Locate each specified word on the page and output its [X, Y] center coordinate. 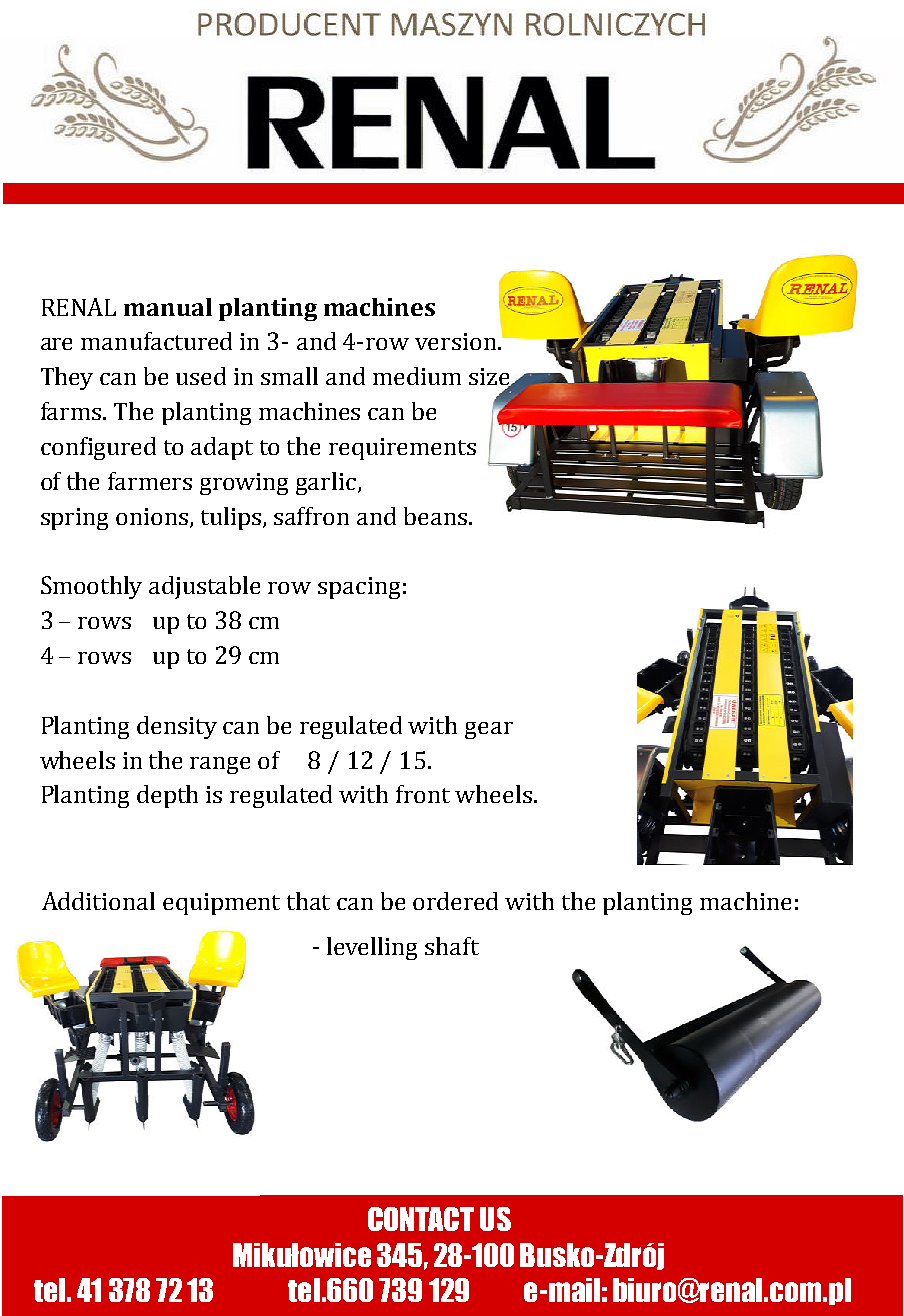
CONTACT [421, 1219]
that [308, 901]
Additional [98, 901]
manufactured [156, 341]
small [289, 376]
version [457, 341]
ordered [455, 901]
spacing [359, 588]
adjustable [204, 587]
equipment [221, 904]
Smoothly [91, 587]
